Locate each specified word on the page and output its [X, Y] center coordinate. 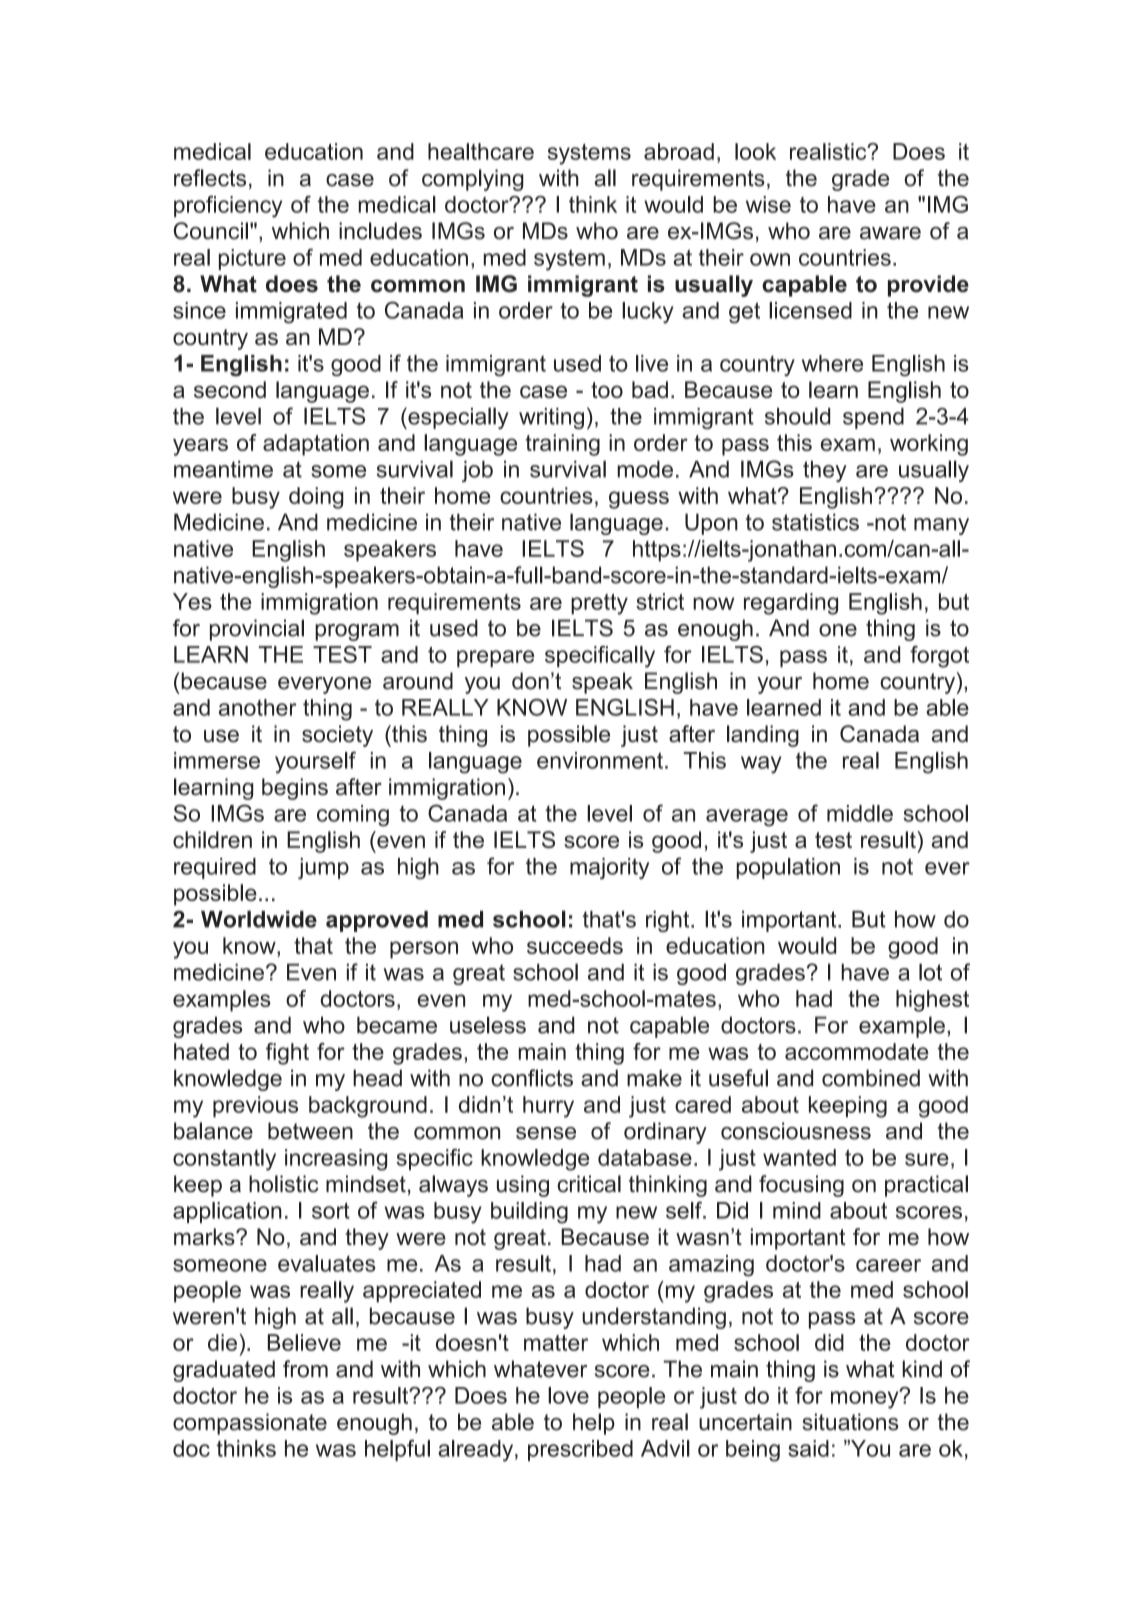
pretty [599, 604]
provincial [257, 630]
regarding [791, 604]
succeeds [575, 945]
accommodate [857, 1051]
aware [890, 233]
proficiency [228, 207]
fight [287, 1054]
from [305, 1369]
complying [473, 180]
